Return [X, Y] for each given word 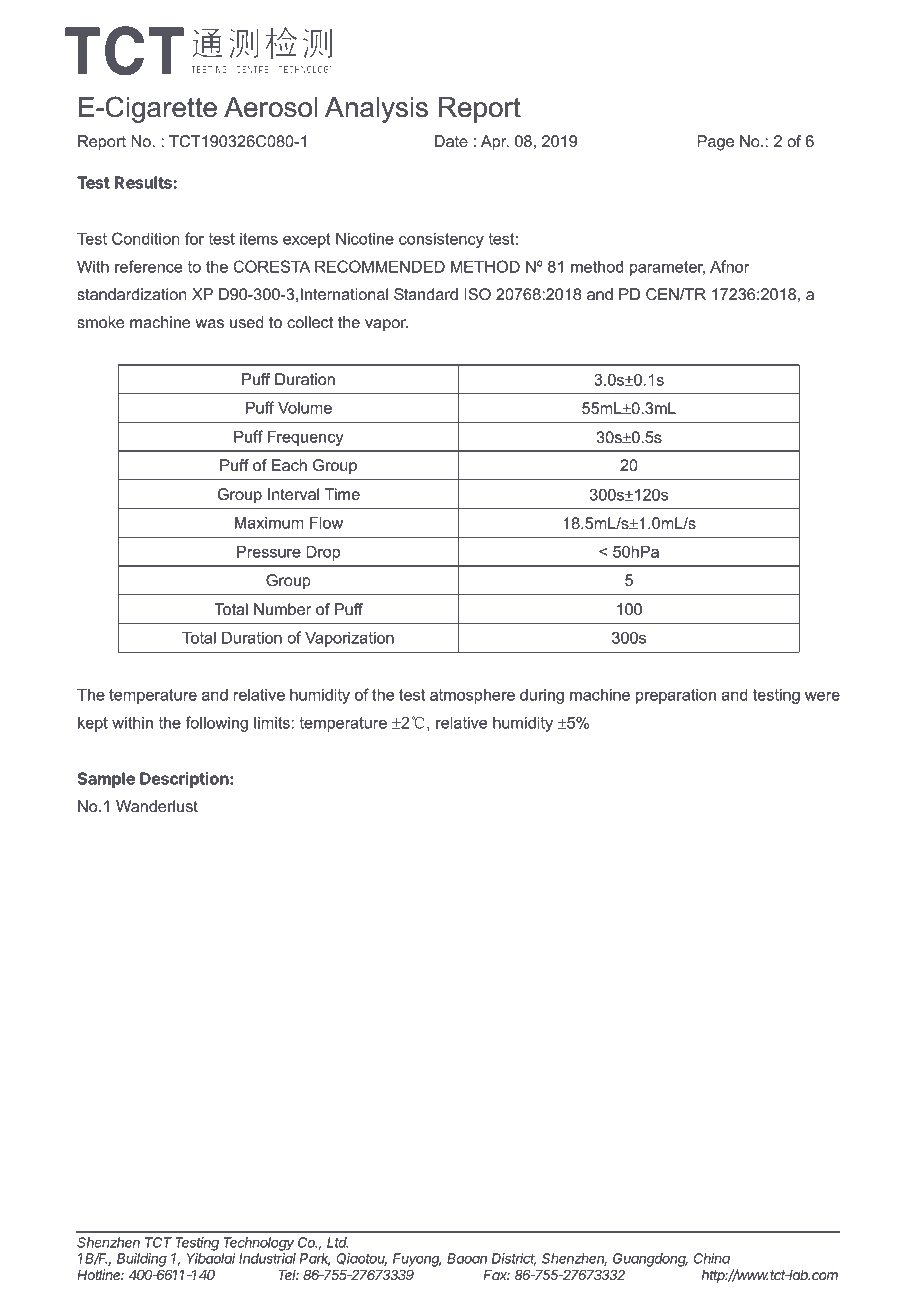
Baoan [467, 1258]
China [712, 1258]
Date [451, 141]
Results [144, 182]
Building [142, 1261]
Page [715, 143]
